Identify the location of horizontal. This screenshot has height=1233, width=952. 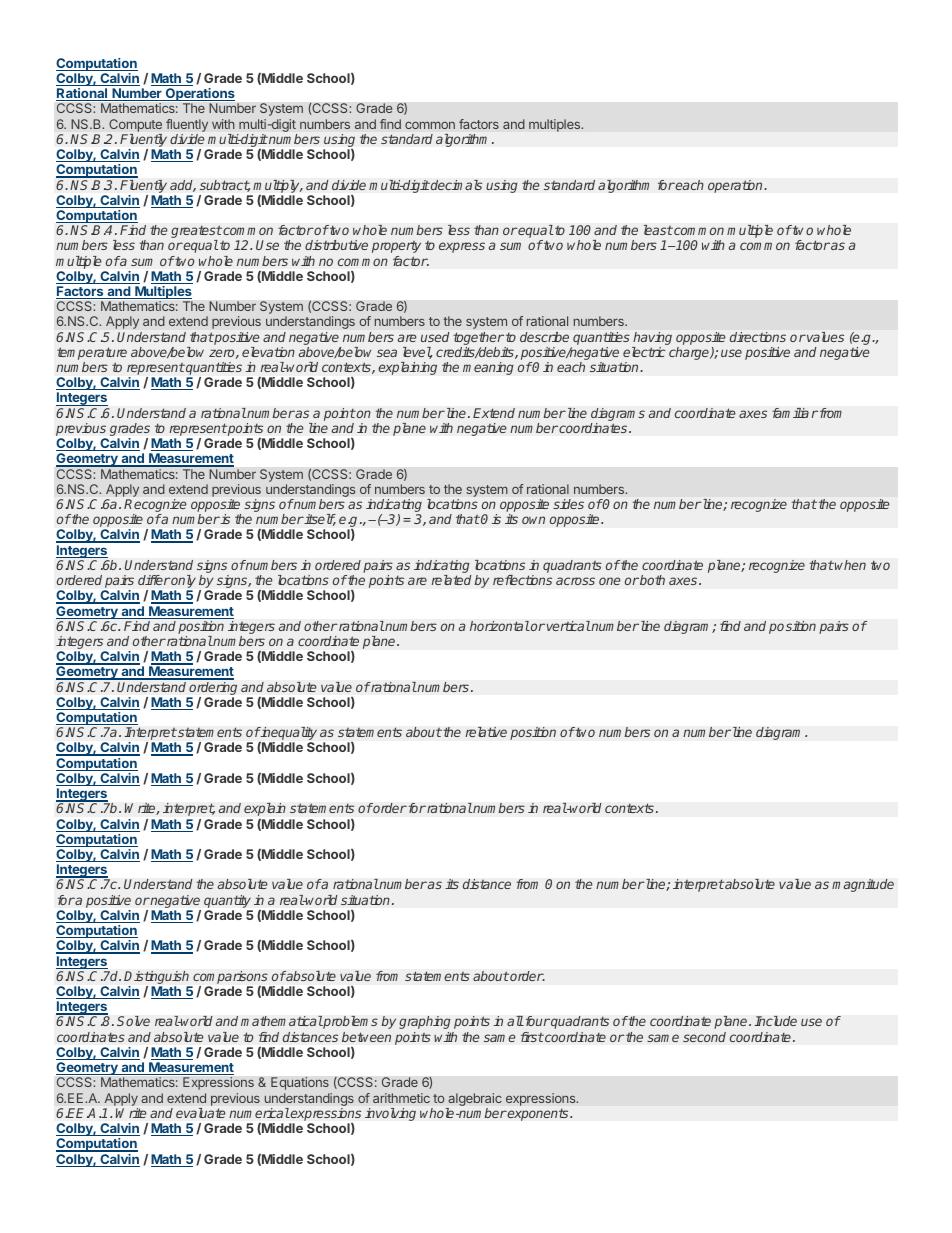
(500, 626).
